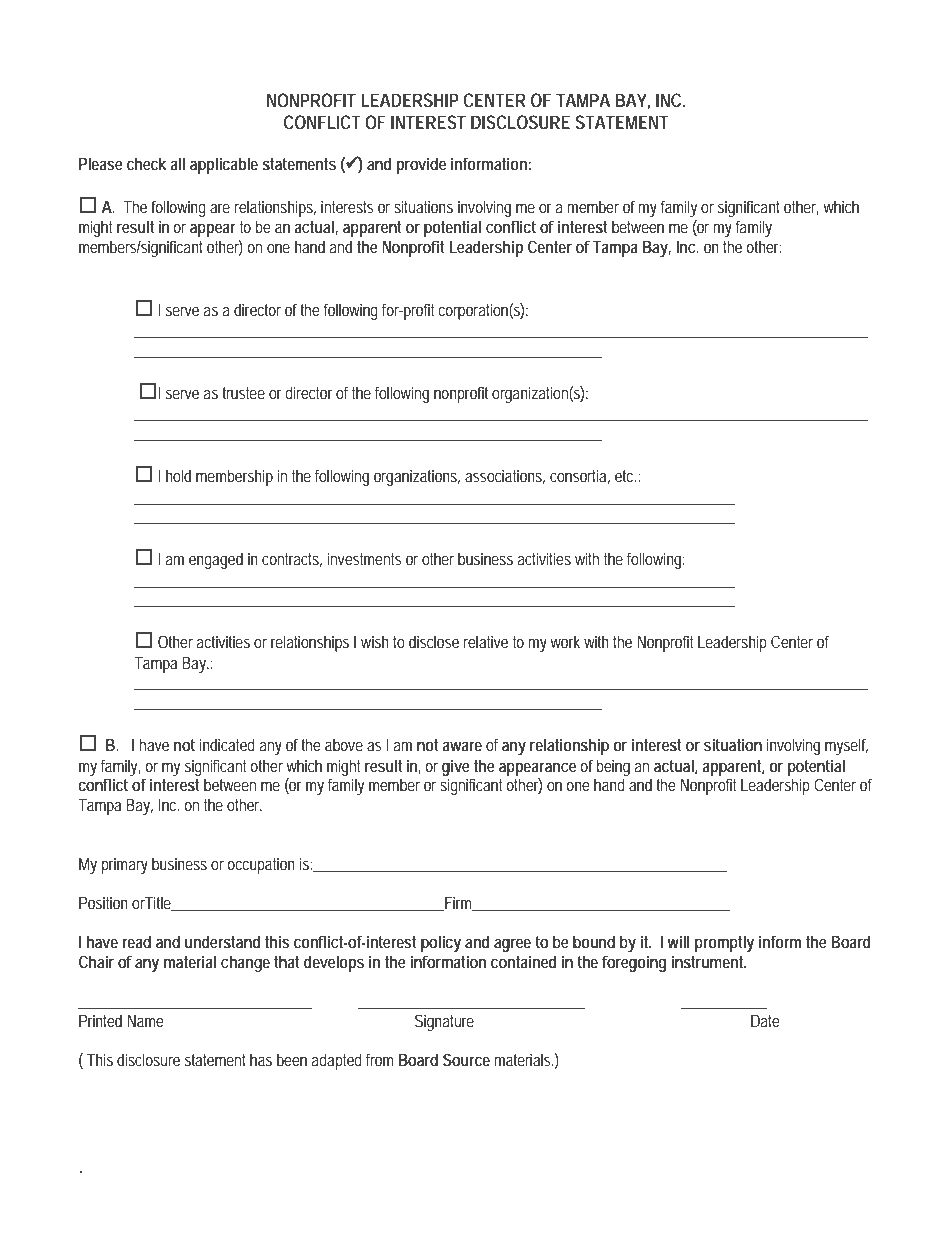 The image size is (952, 1233). What do you see at coordinates (625, 476) in the page?
I see `etc` at bounding box center [625, 476].
